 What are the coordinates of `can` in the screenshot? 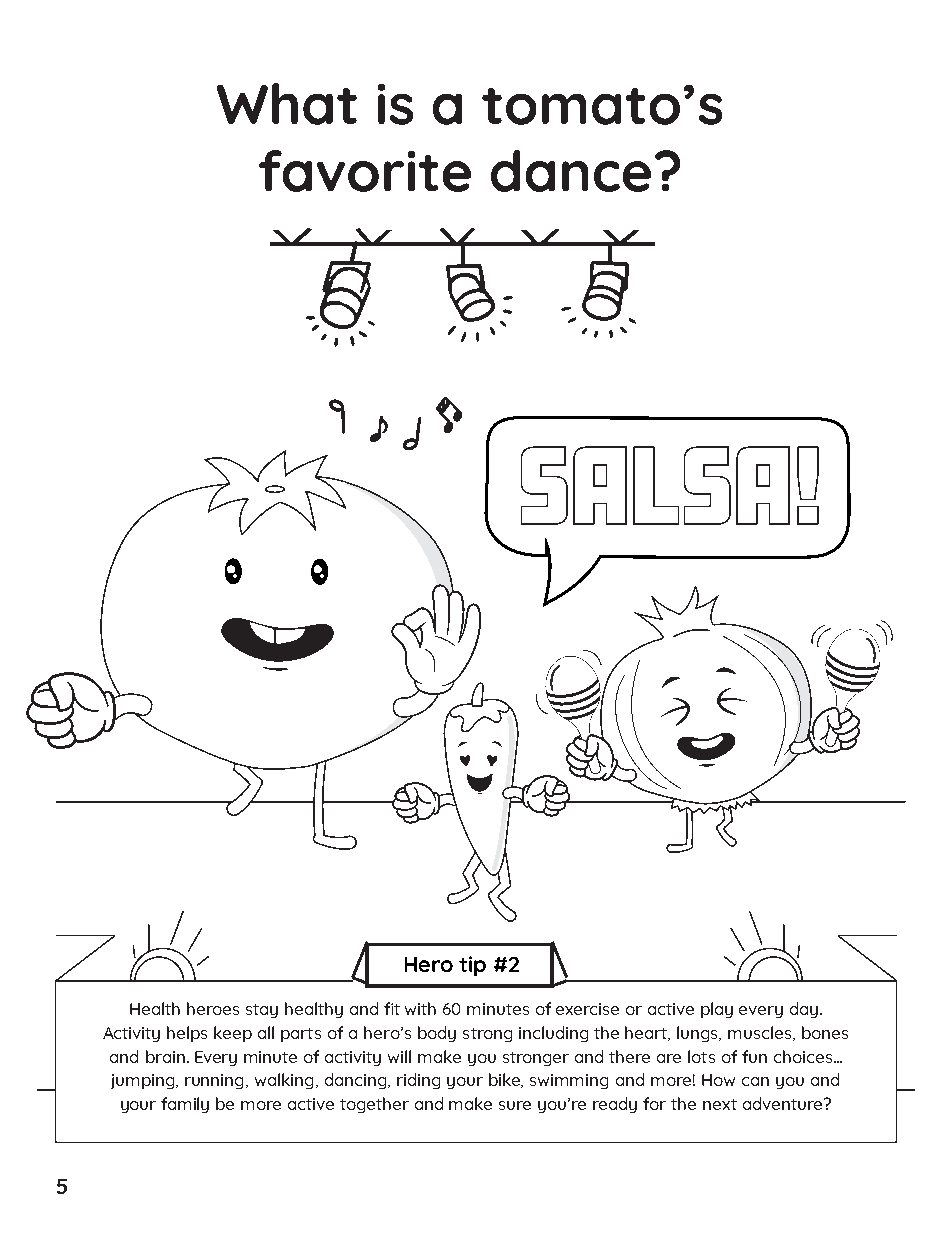 It's located at (755, 1081).
